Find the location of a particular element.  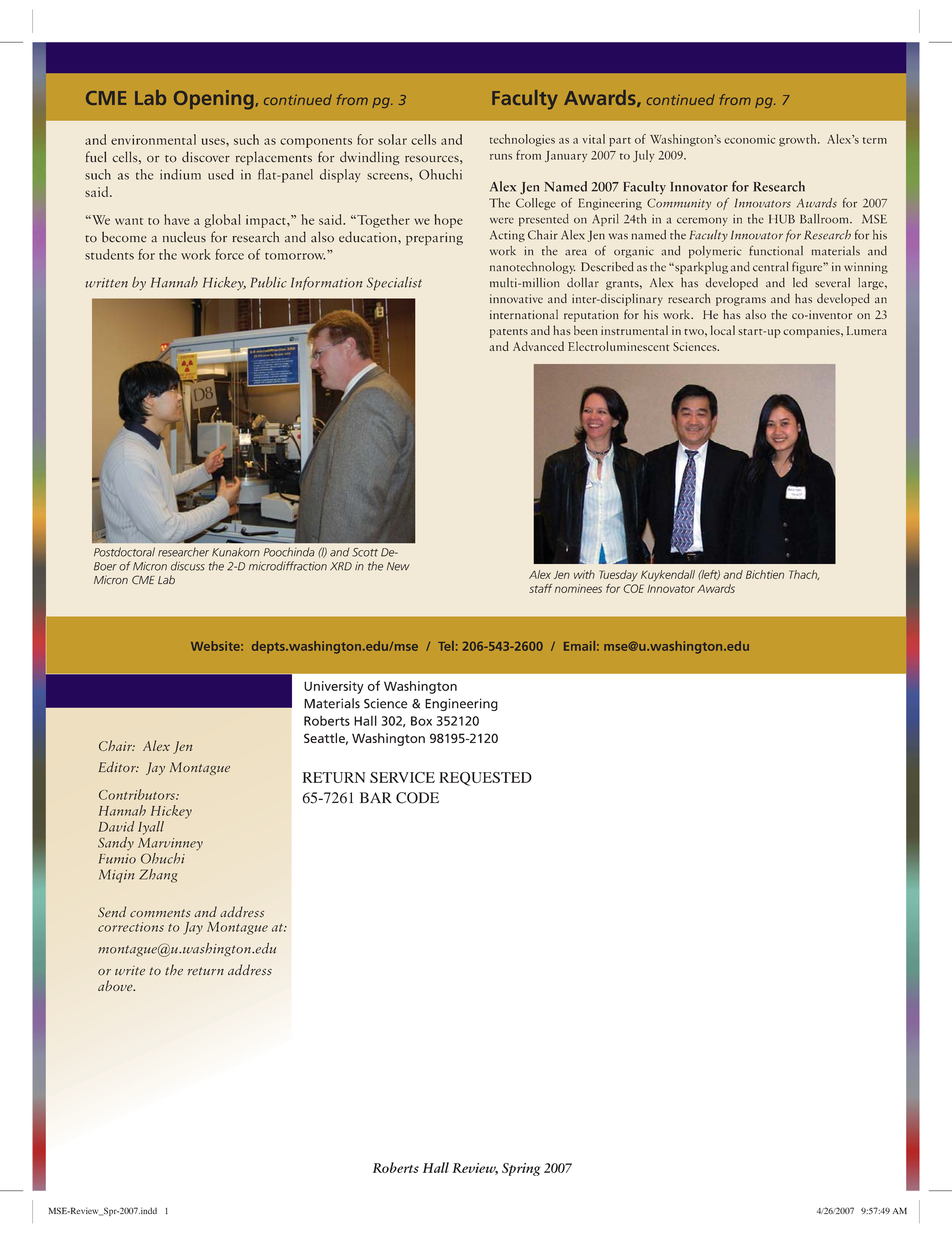

uses is located at coordinates (214, 141).
